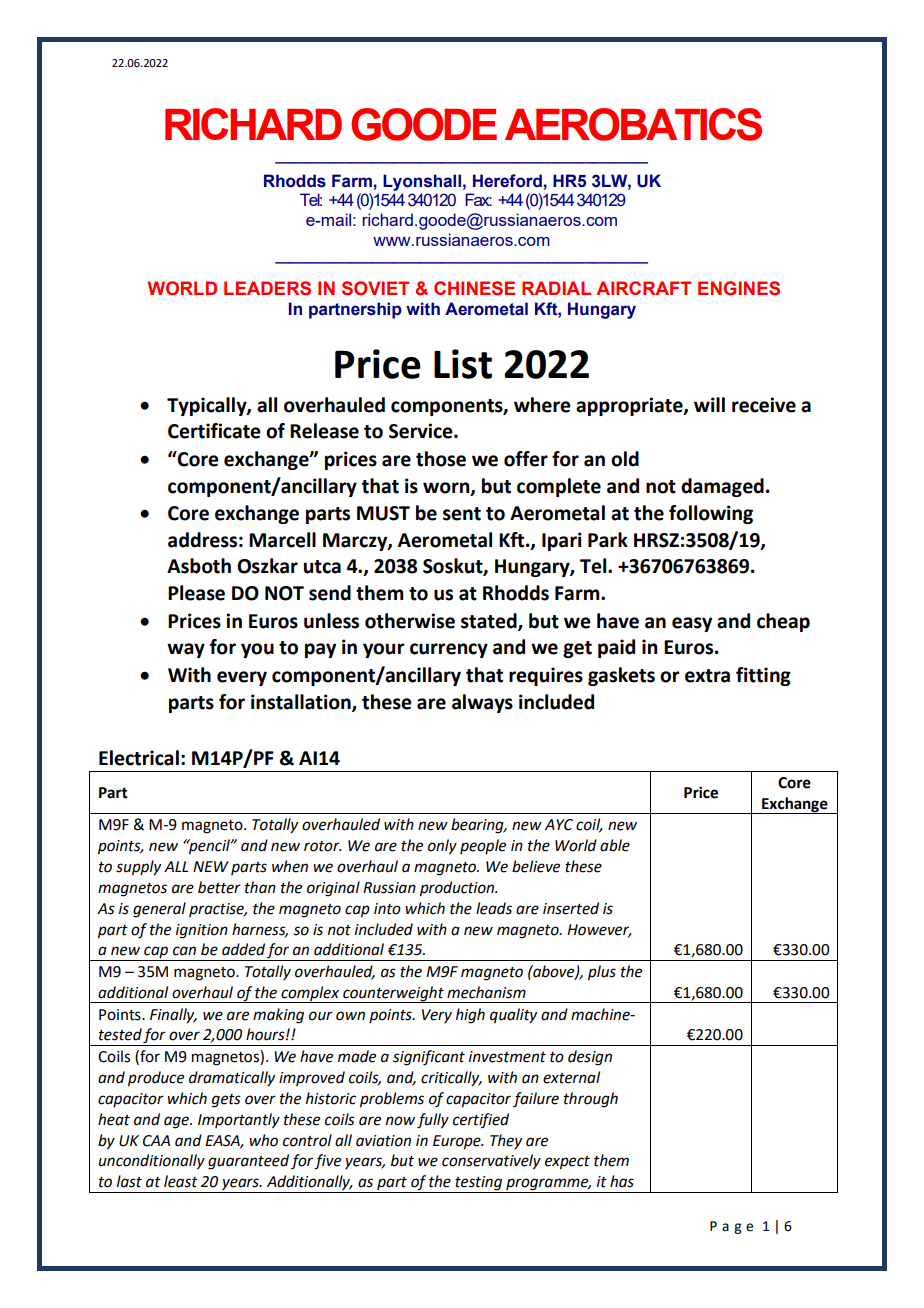 Image resolution: width=924 pixels, height=1308 pixels. I want to click on sent, so click(462, 514).
